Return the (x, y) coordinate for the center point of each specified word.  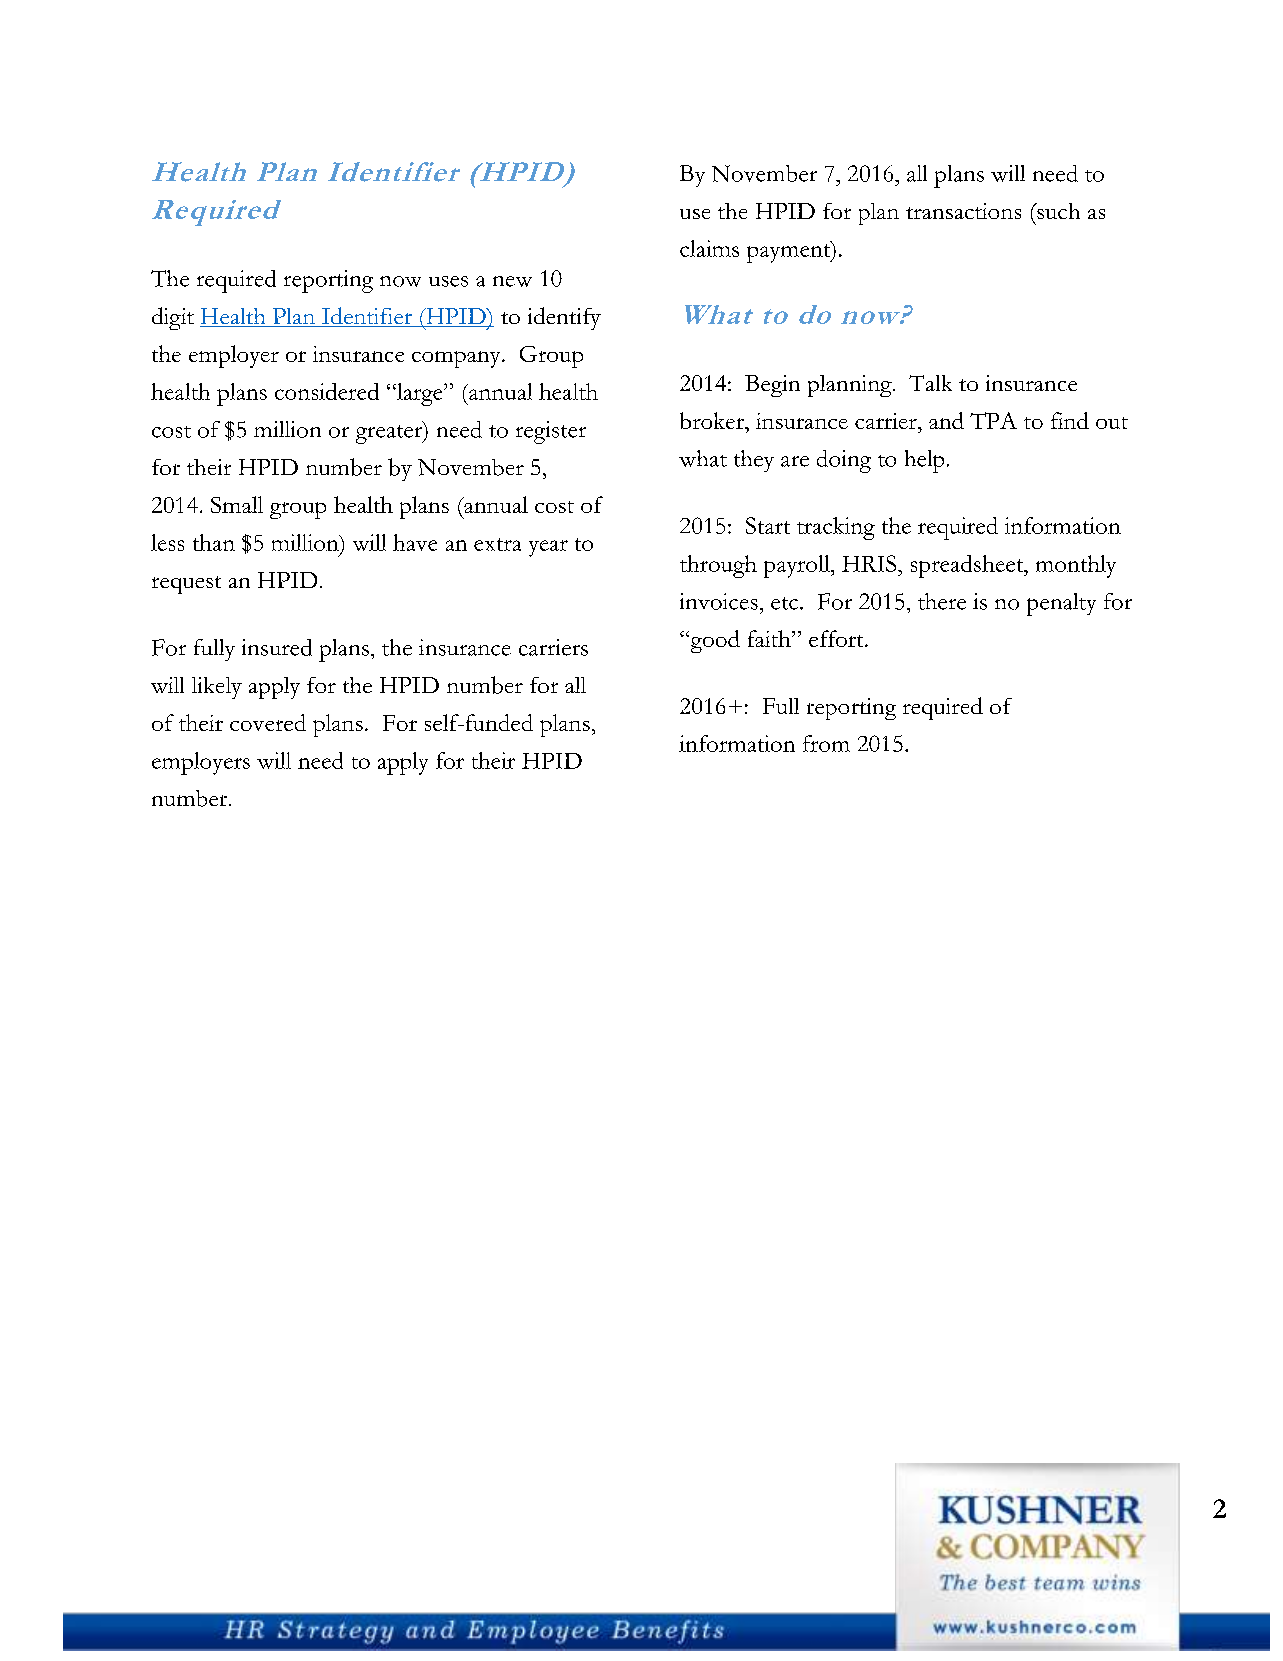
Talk (930, 383)
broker (713, 420)
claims (709, 248)
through (718, 566)
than (214, 542)
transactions (963, 211)
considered (327, 391)
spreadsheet (968, 566)
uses (448, 281)
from (826, 743)
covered (268, 722)
